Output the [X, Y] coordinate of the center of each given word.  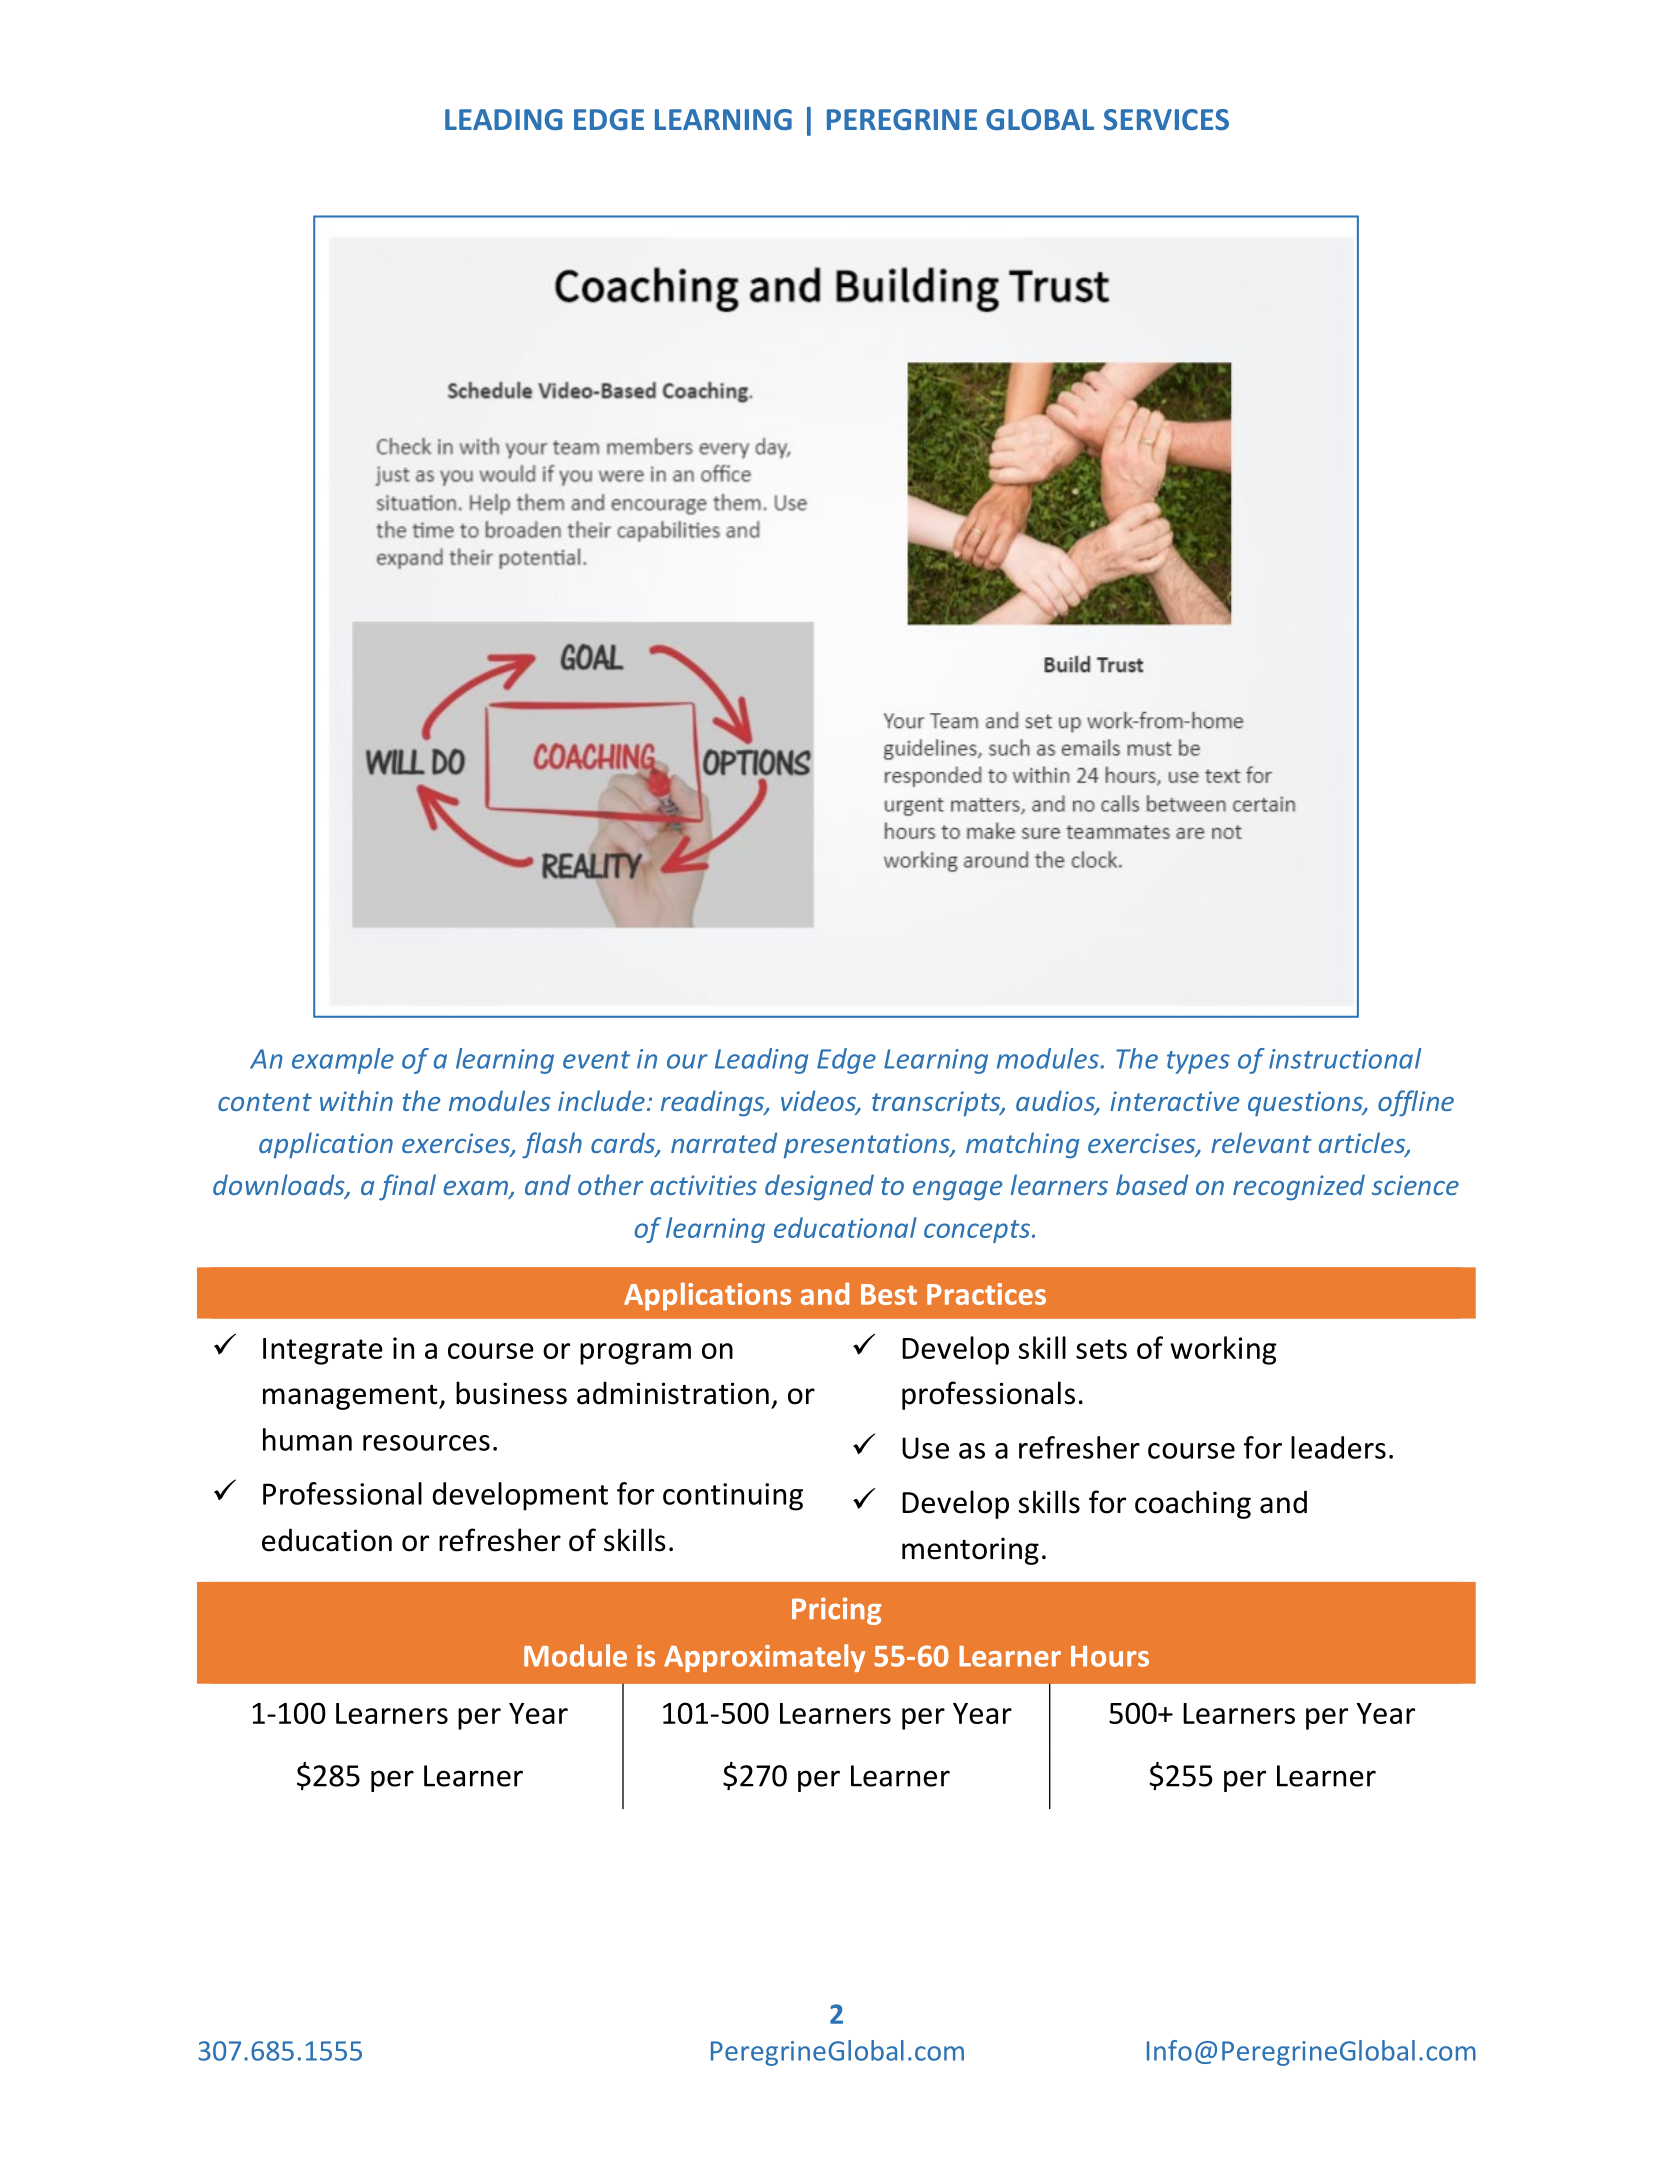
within [356, 1100]
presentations [868, 1146]
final [407, 1187]
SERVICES [1166, 120]
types [1198, 1062]
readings [713, 1103]
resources [426, 1443]
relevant [1261, 1142]
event [596, 1060]
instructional [1345, 1058]
